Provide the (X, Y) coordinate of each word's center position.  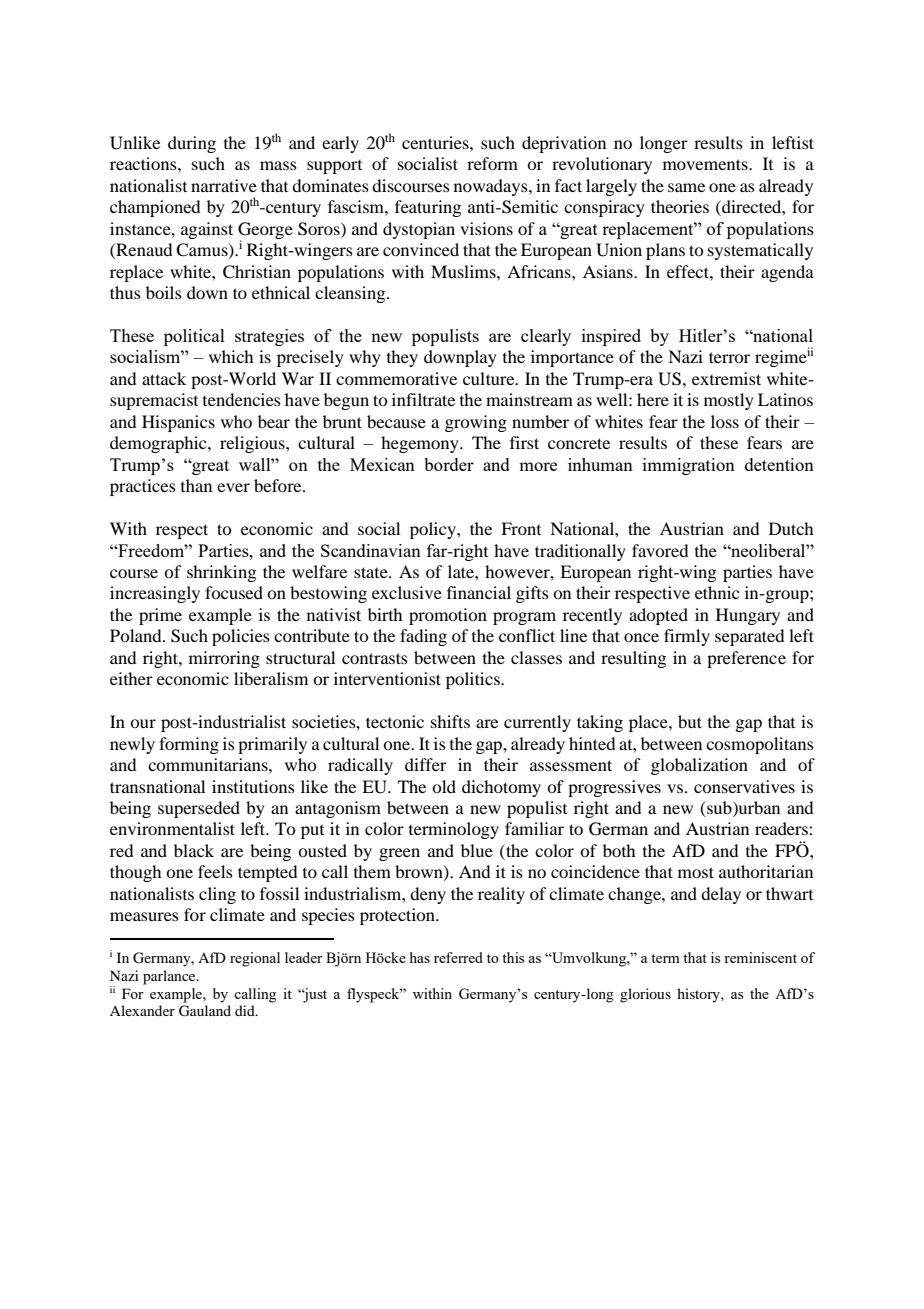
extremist (726, 378)
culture (490, 378)
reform (492, 163)
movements (706, 164)
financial (479, 592)
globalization (699, 766)
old (444, 786)
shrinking (221, 573)
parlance (170, 977)
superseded (199, 809)
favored (660, 550)
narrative (224, 185)
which (231, 356)
